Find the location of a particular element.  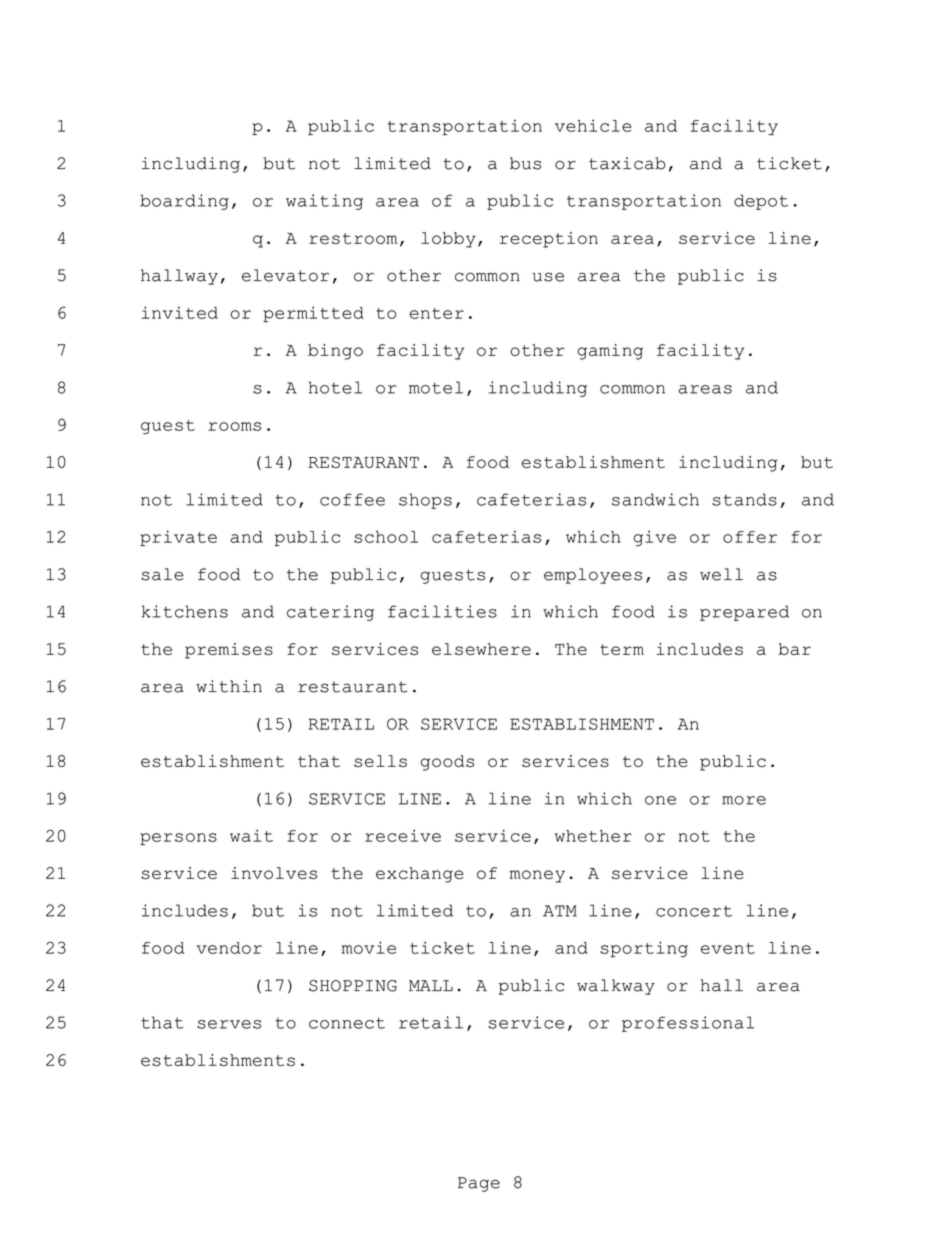

shops is located at coordinates (425, 501).
